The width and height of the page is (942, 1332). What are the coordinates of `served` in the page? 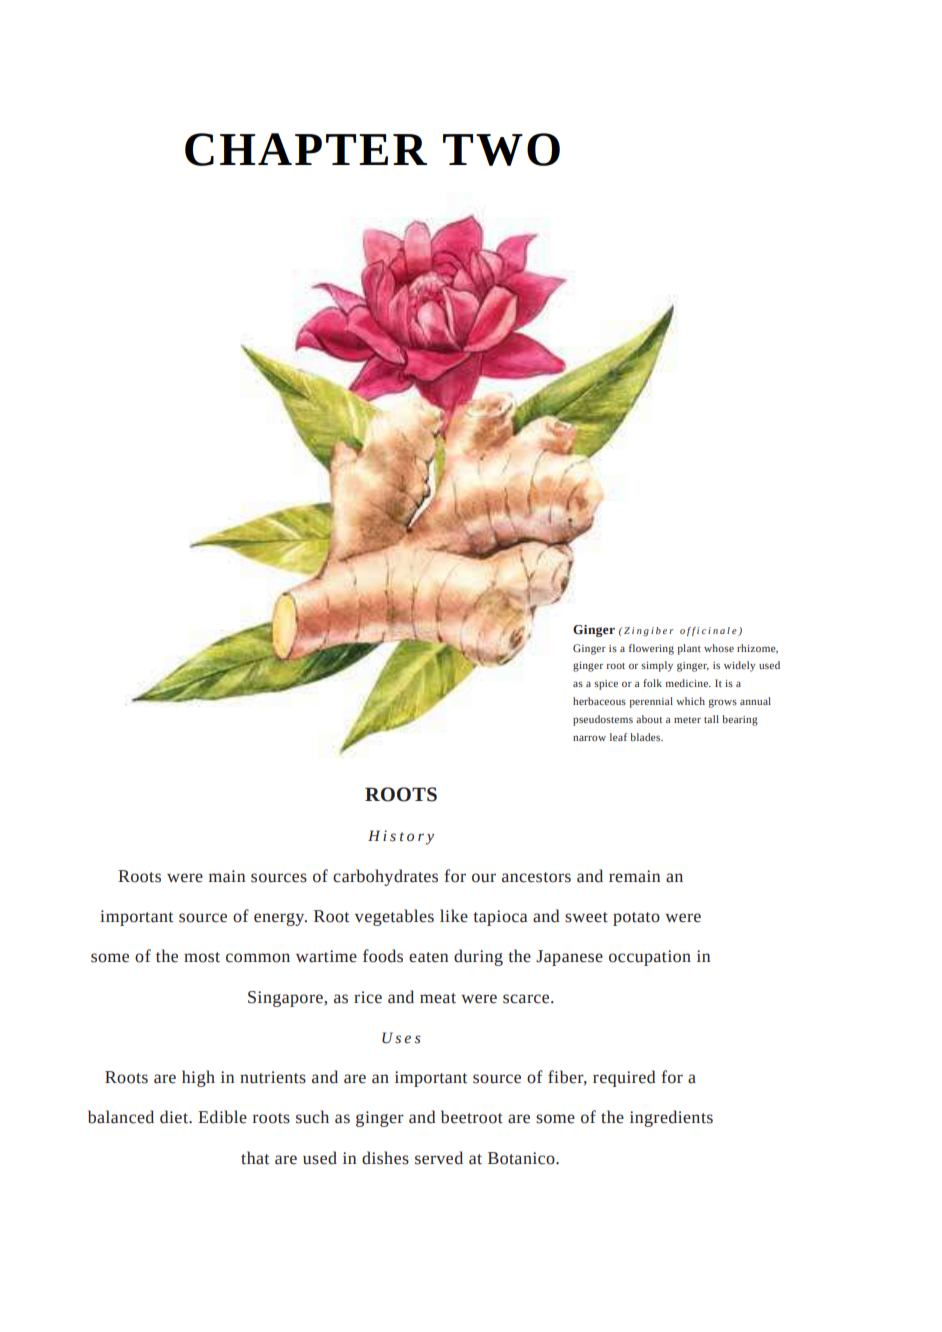 It's located at (439, 1158).
